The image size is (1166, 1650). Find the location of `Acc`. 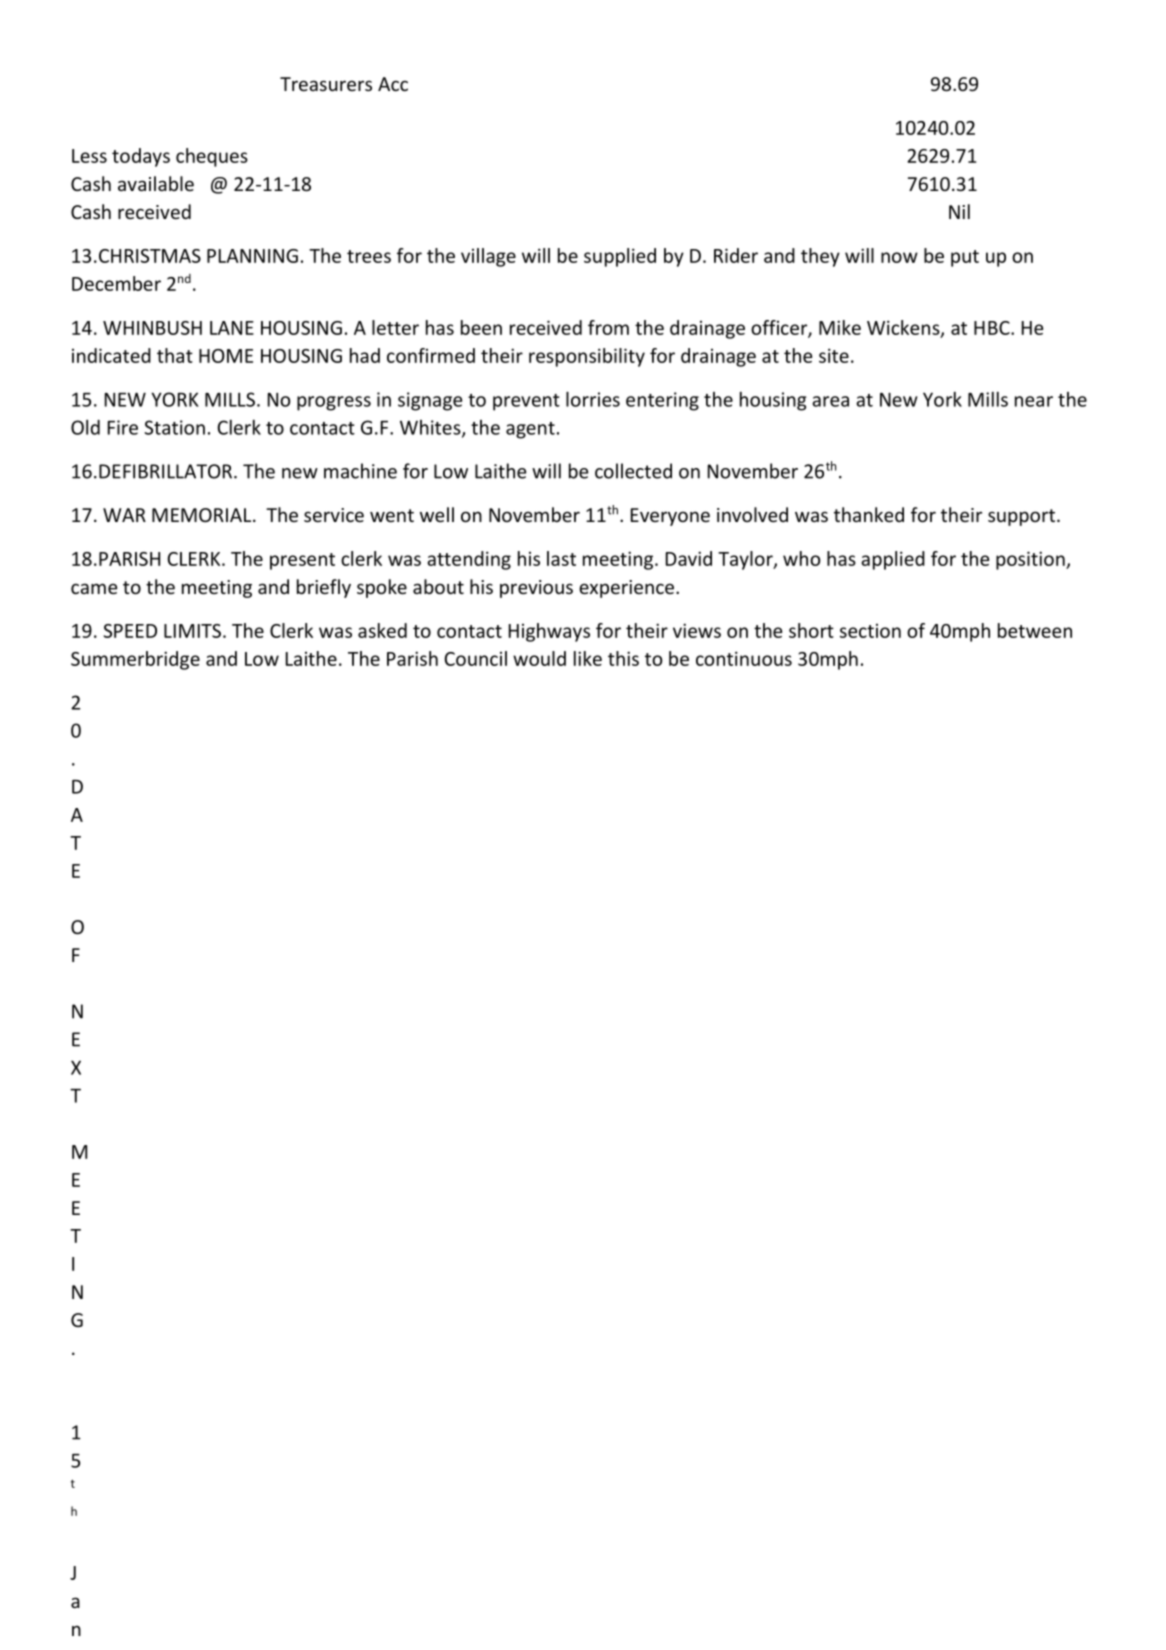

Acc is located at coordinates (393, 84).
